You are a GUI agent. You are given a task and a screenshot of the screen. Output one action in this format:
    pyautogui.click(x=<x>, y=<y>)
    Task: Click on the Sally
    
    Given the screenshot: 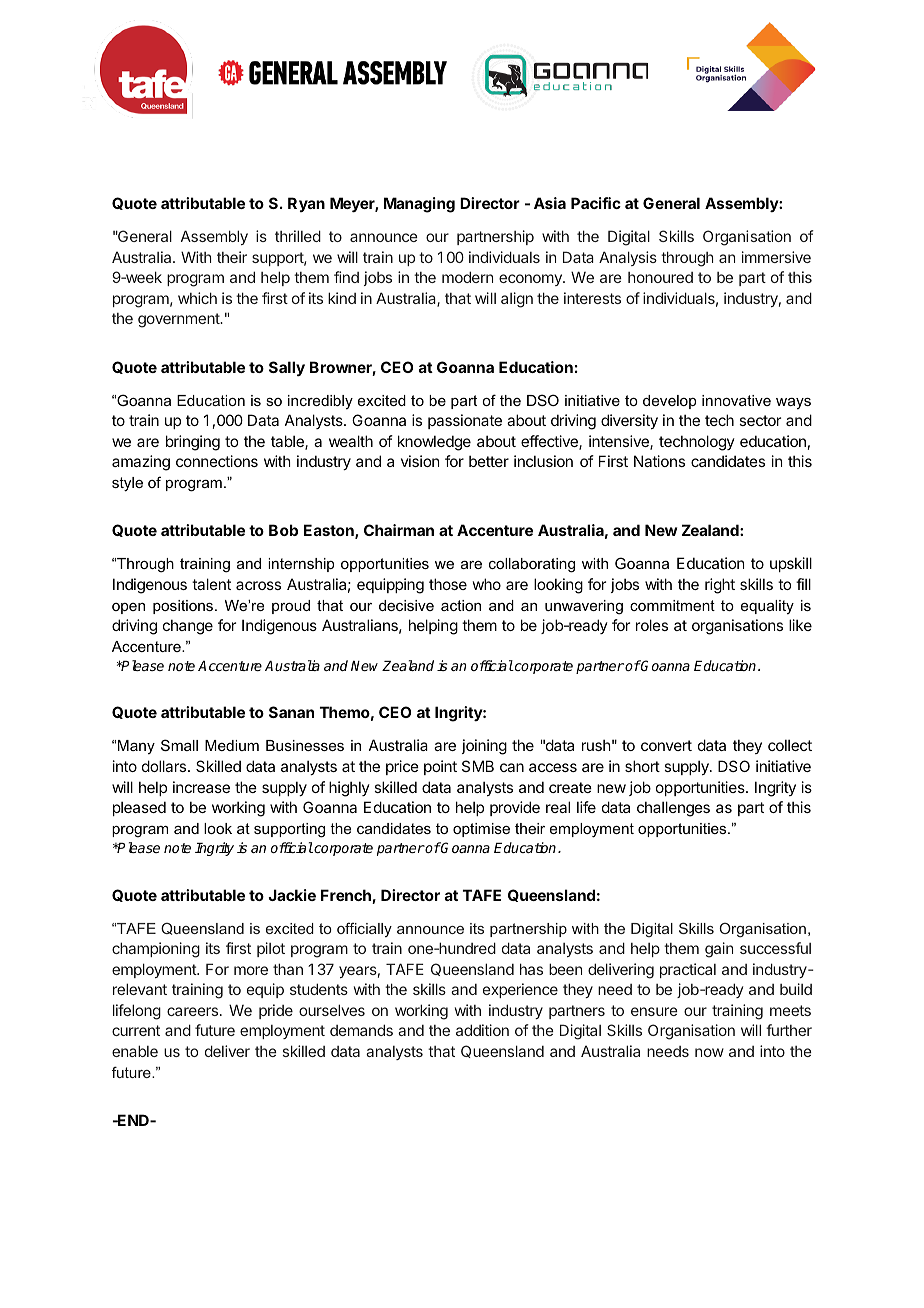 What is the action you would take?
    pyautogui.click(x=287, y=368)
